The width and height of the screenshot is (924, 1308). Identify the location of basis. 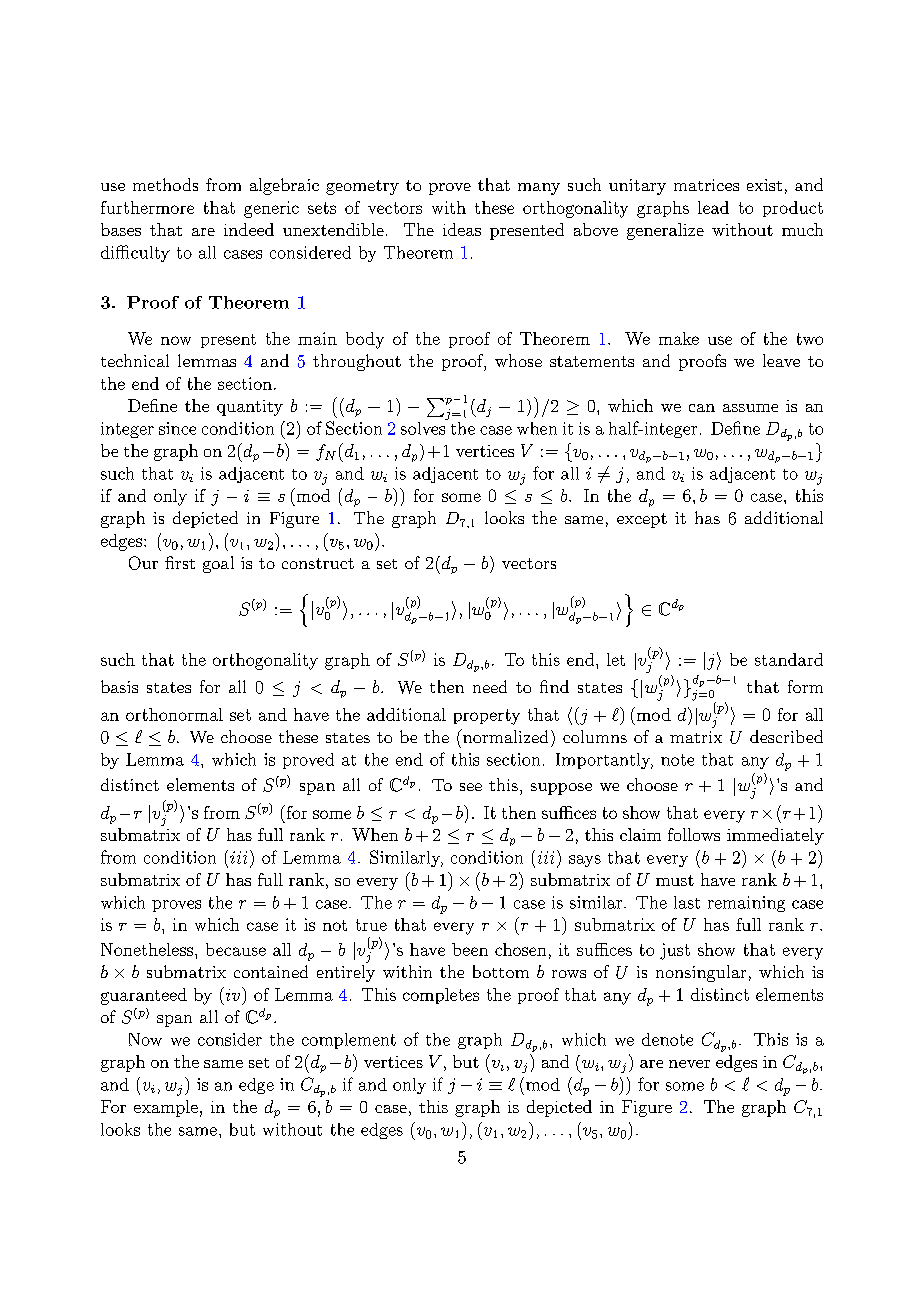
(119, 686).
